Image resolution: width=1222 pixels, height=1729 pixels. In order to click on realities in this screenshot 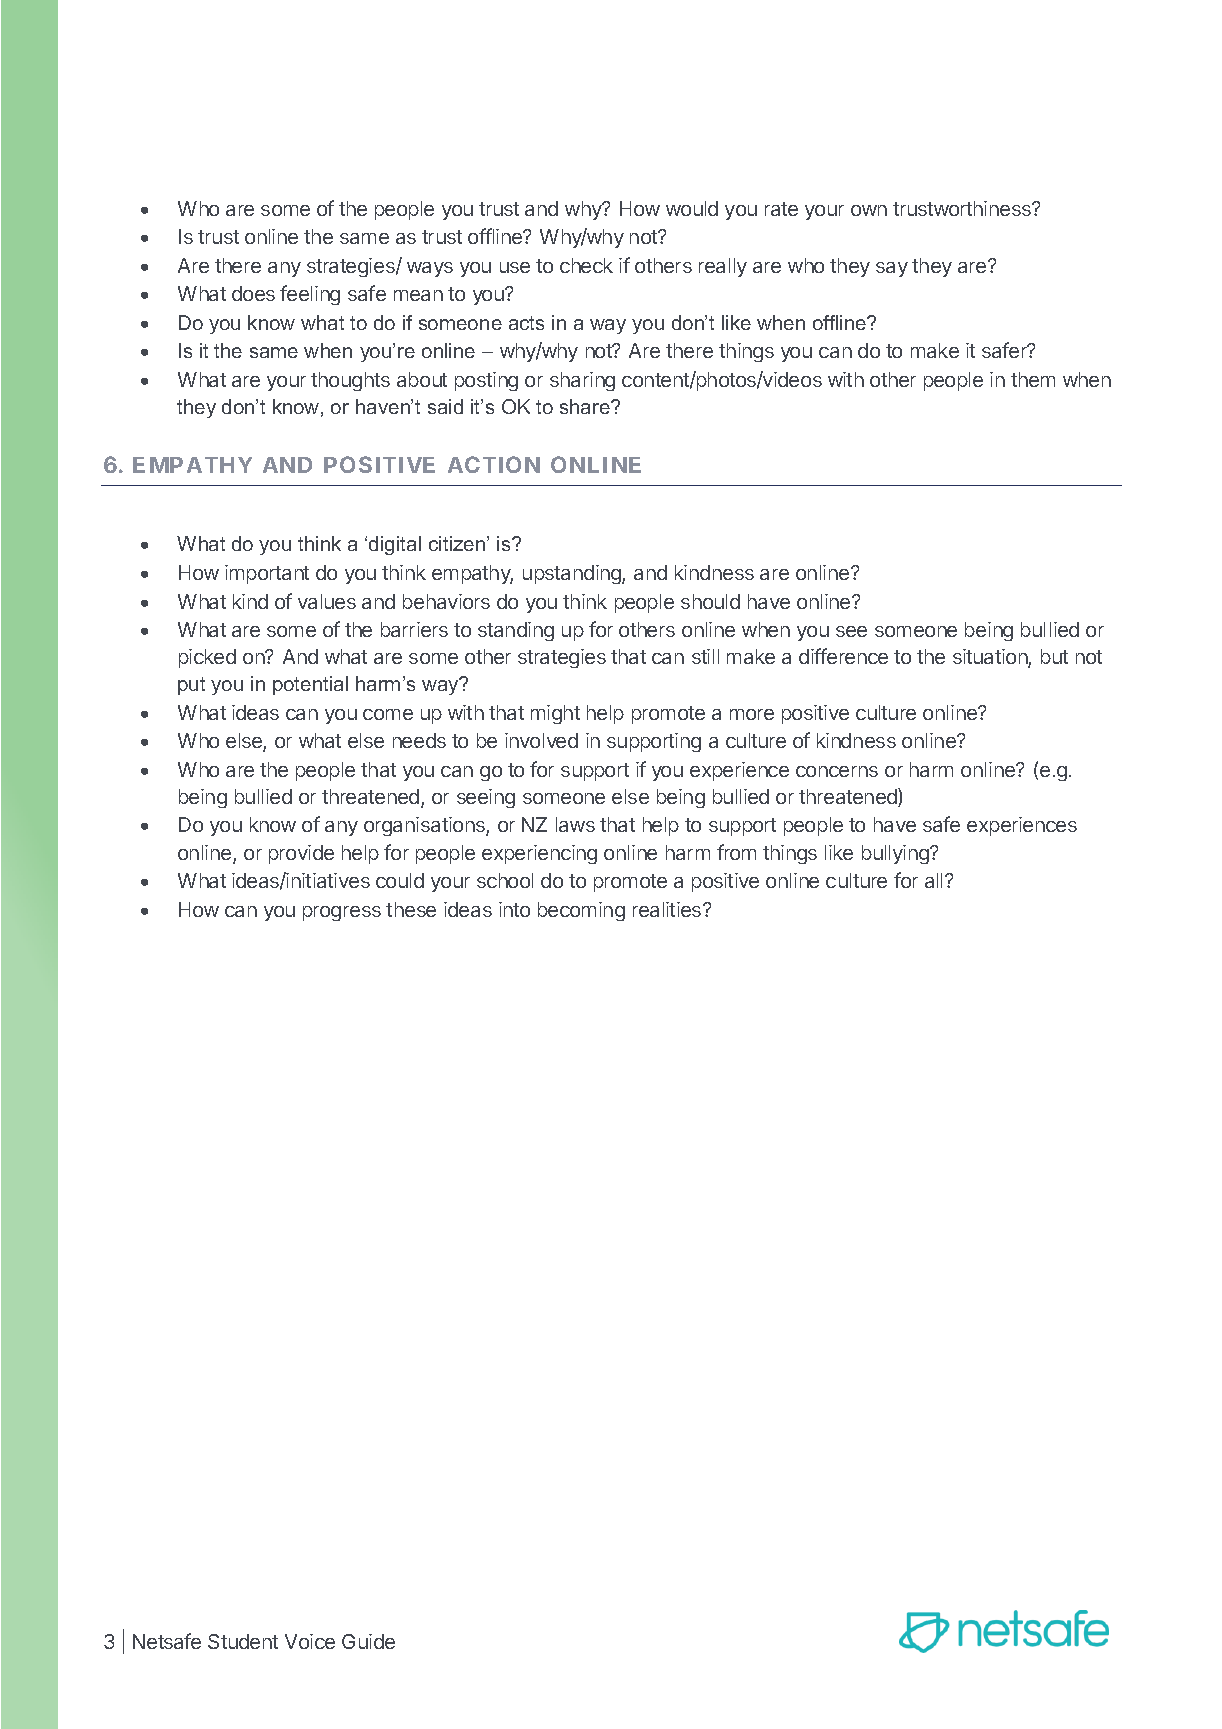, I will do `click(668, 909)`.
